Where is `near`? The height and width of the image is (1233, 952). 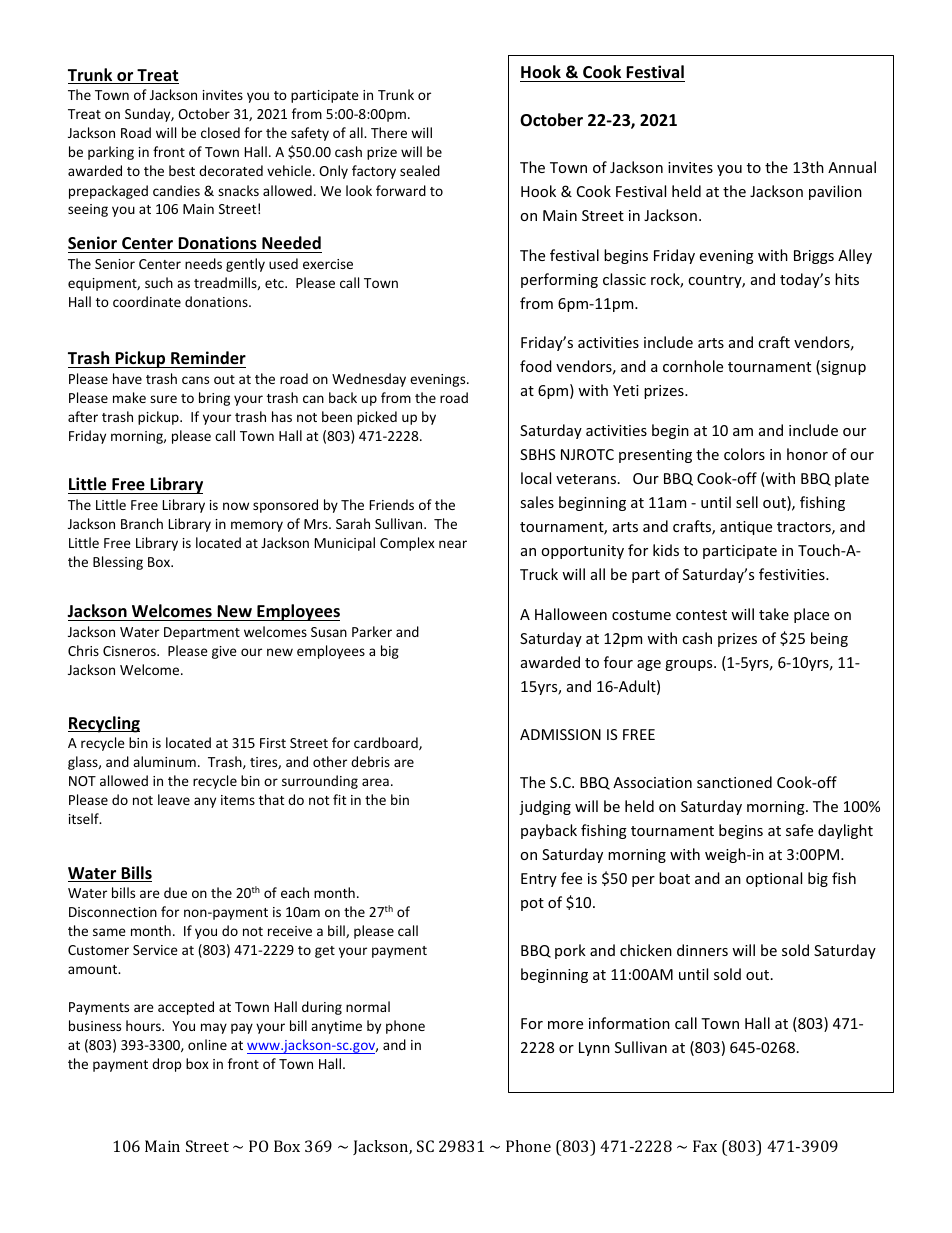
near is located at coordinates (453, 544).
